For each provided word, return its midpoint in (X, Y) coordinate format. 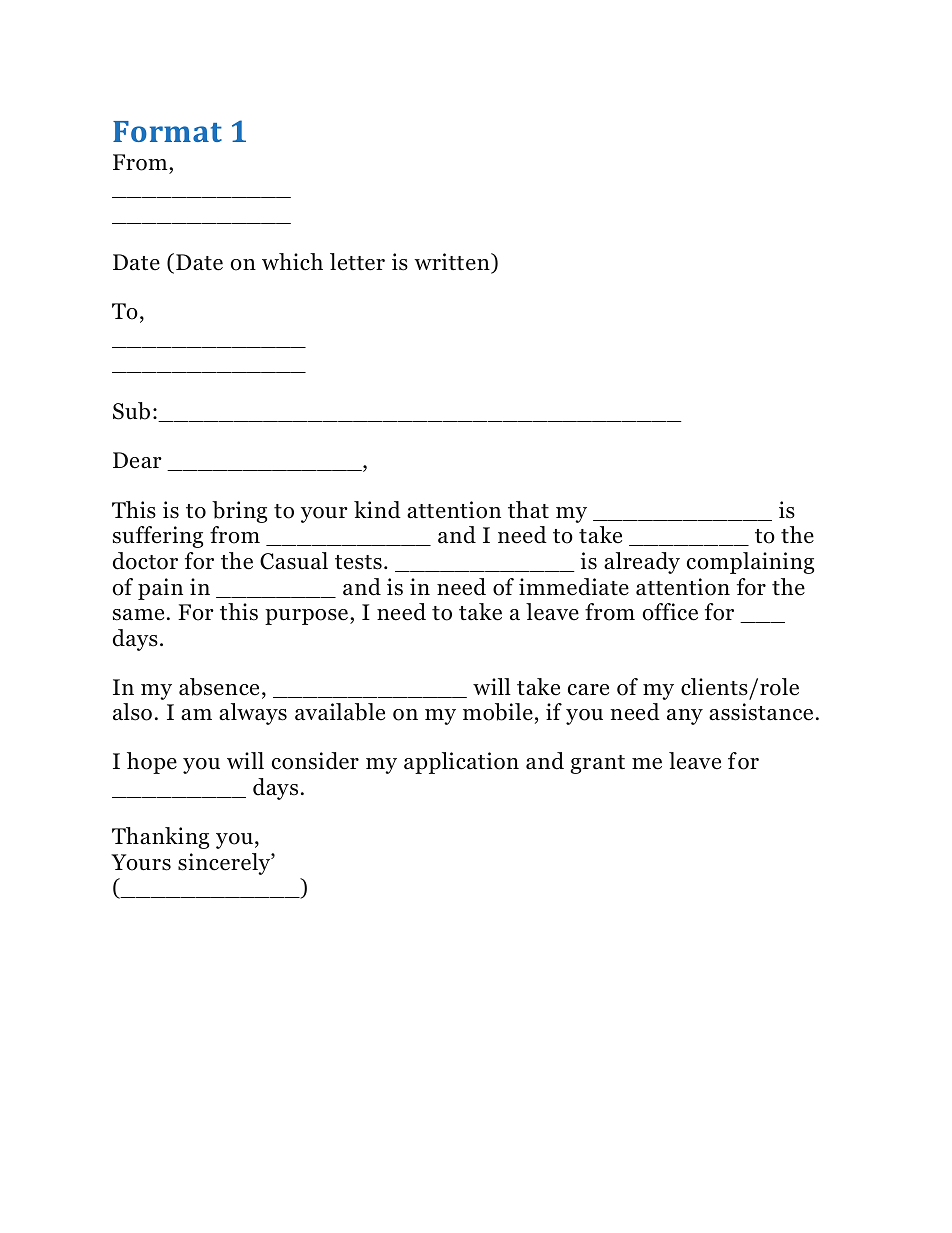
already (642, 563)
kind (377, 510)
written (453, 263)
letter (357, 262)
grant (597, 764)
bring (239, 512)
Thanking (160, 838)
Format (167, 131)
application (461, 763)
